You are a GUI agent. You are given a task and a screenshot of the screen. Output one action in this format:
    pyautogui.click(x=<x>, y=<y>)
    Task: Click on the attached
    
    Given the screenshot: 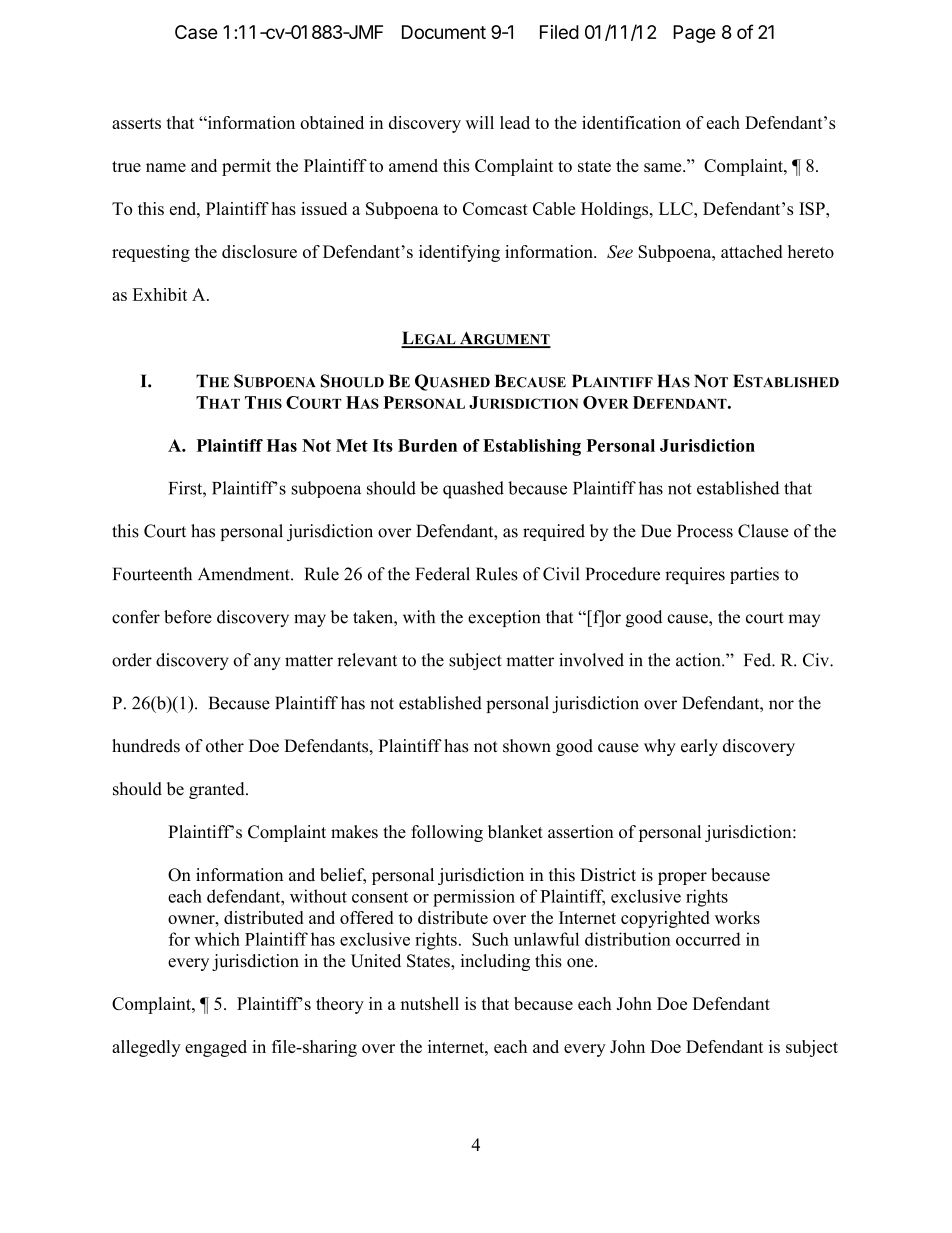 What is the action you would take?
    pyautogui.click(x=752, y=251)
